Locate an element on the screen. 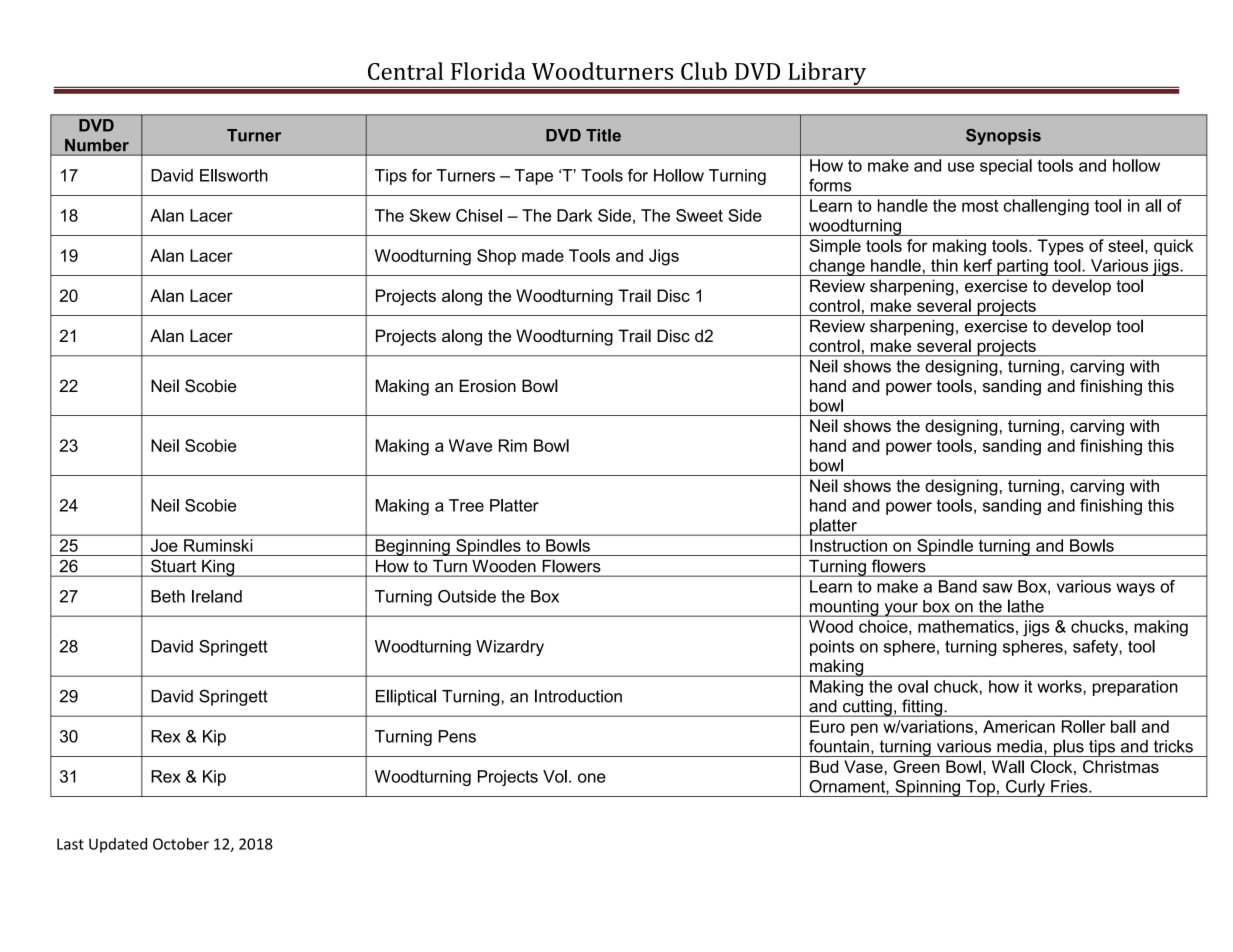 The height and width of the screenshot is (952, 1233). Title is located at coordinates (603, 135).
